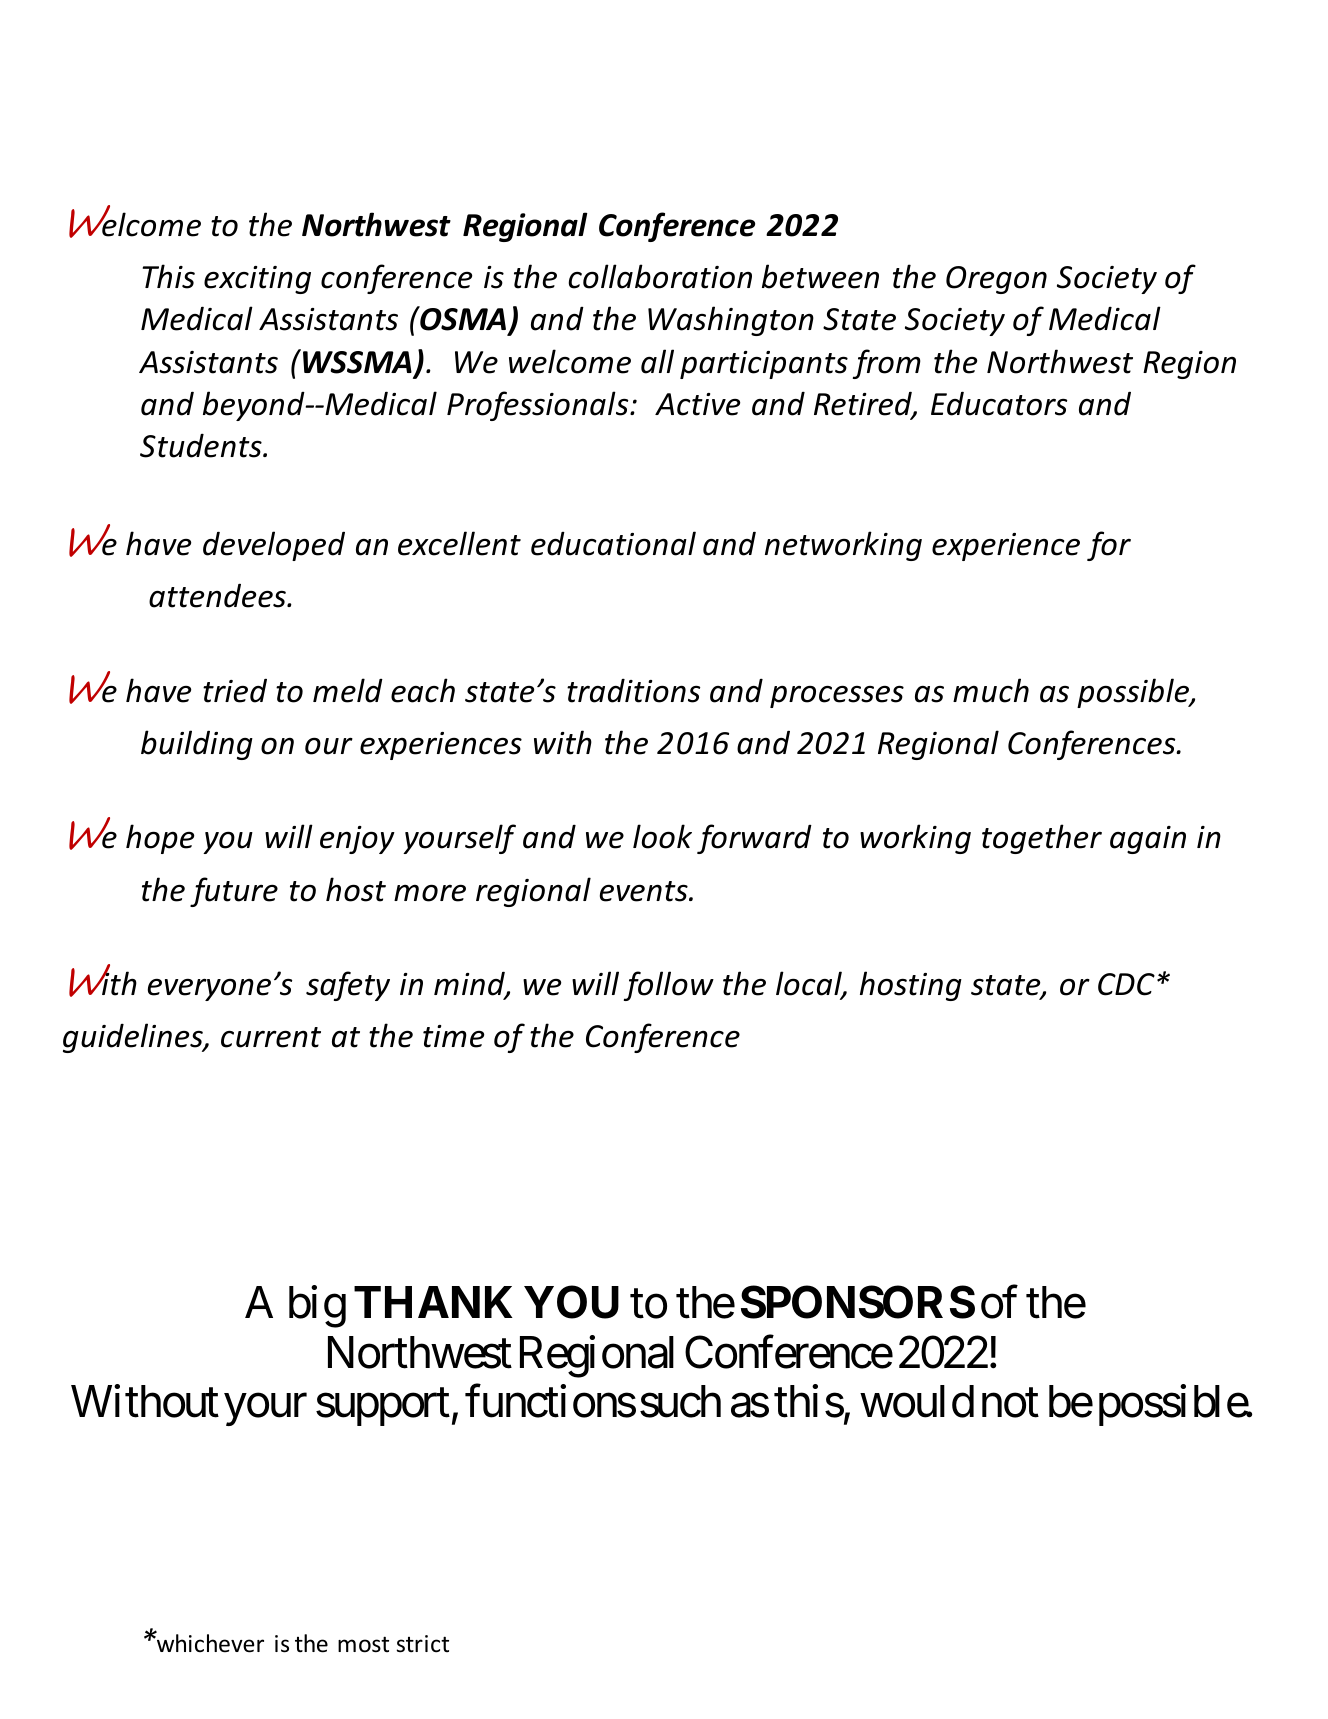  I want to click on traditions, so click(633, 690).
